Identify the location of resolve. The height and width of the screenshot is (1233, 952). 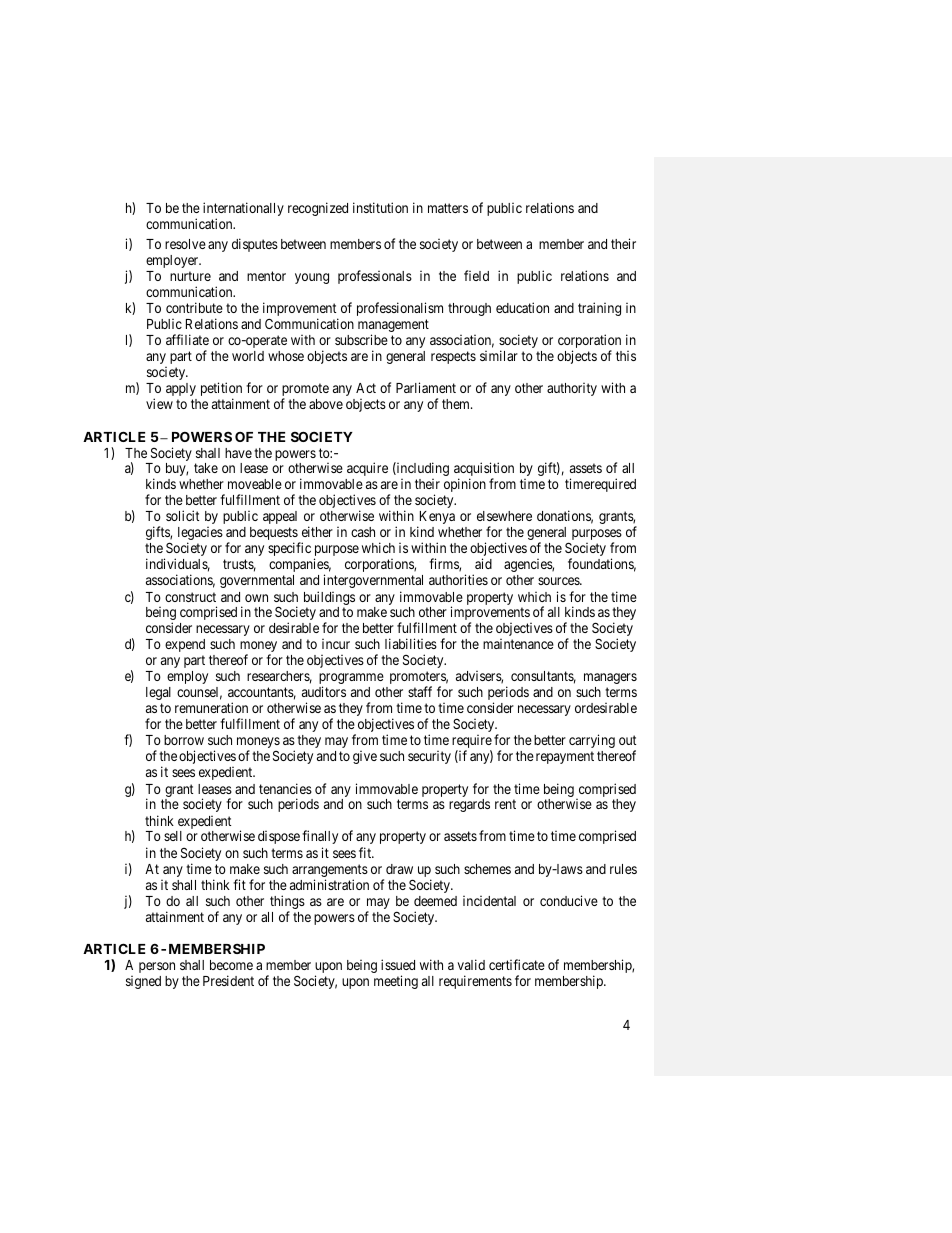
(185, 244).
